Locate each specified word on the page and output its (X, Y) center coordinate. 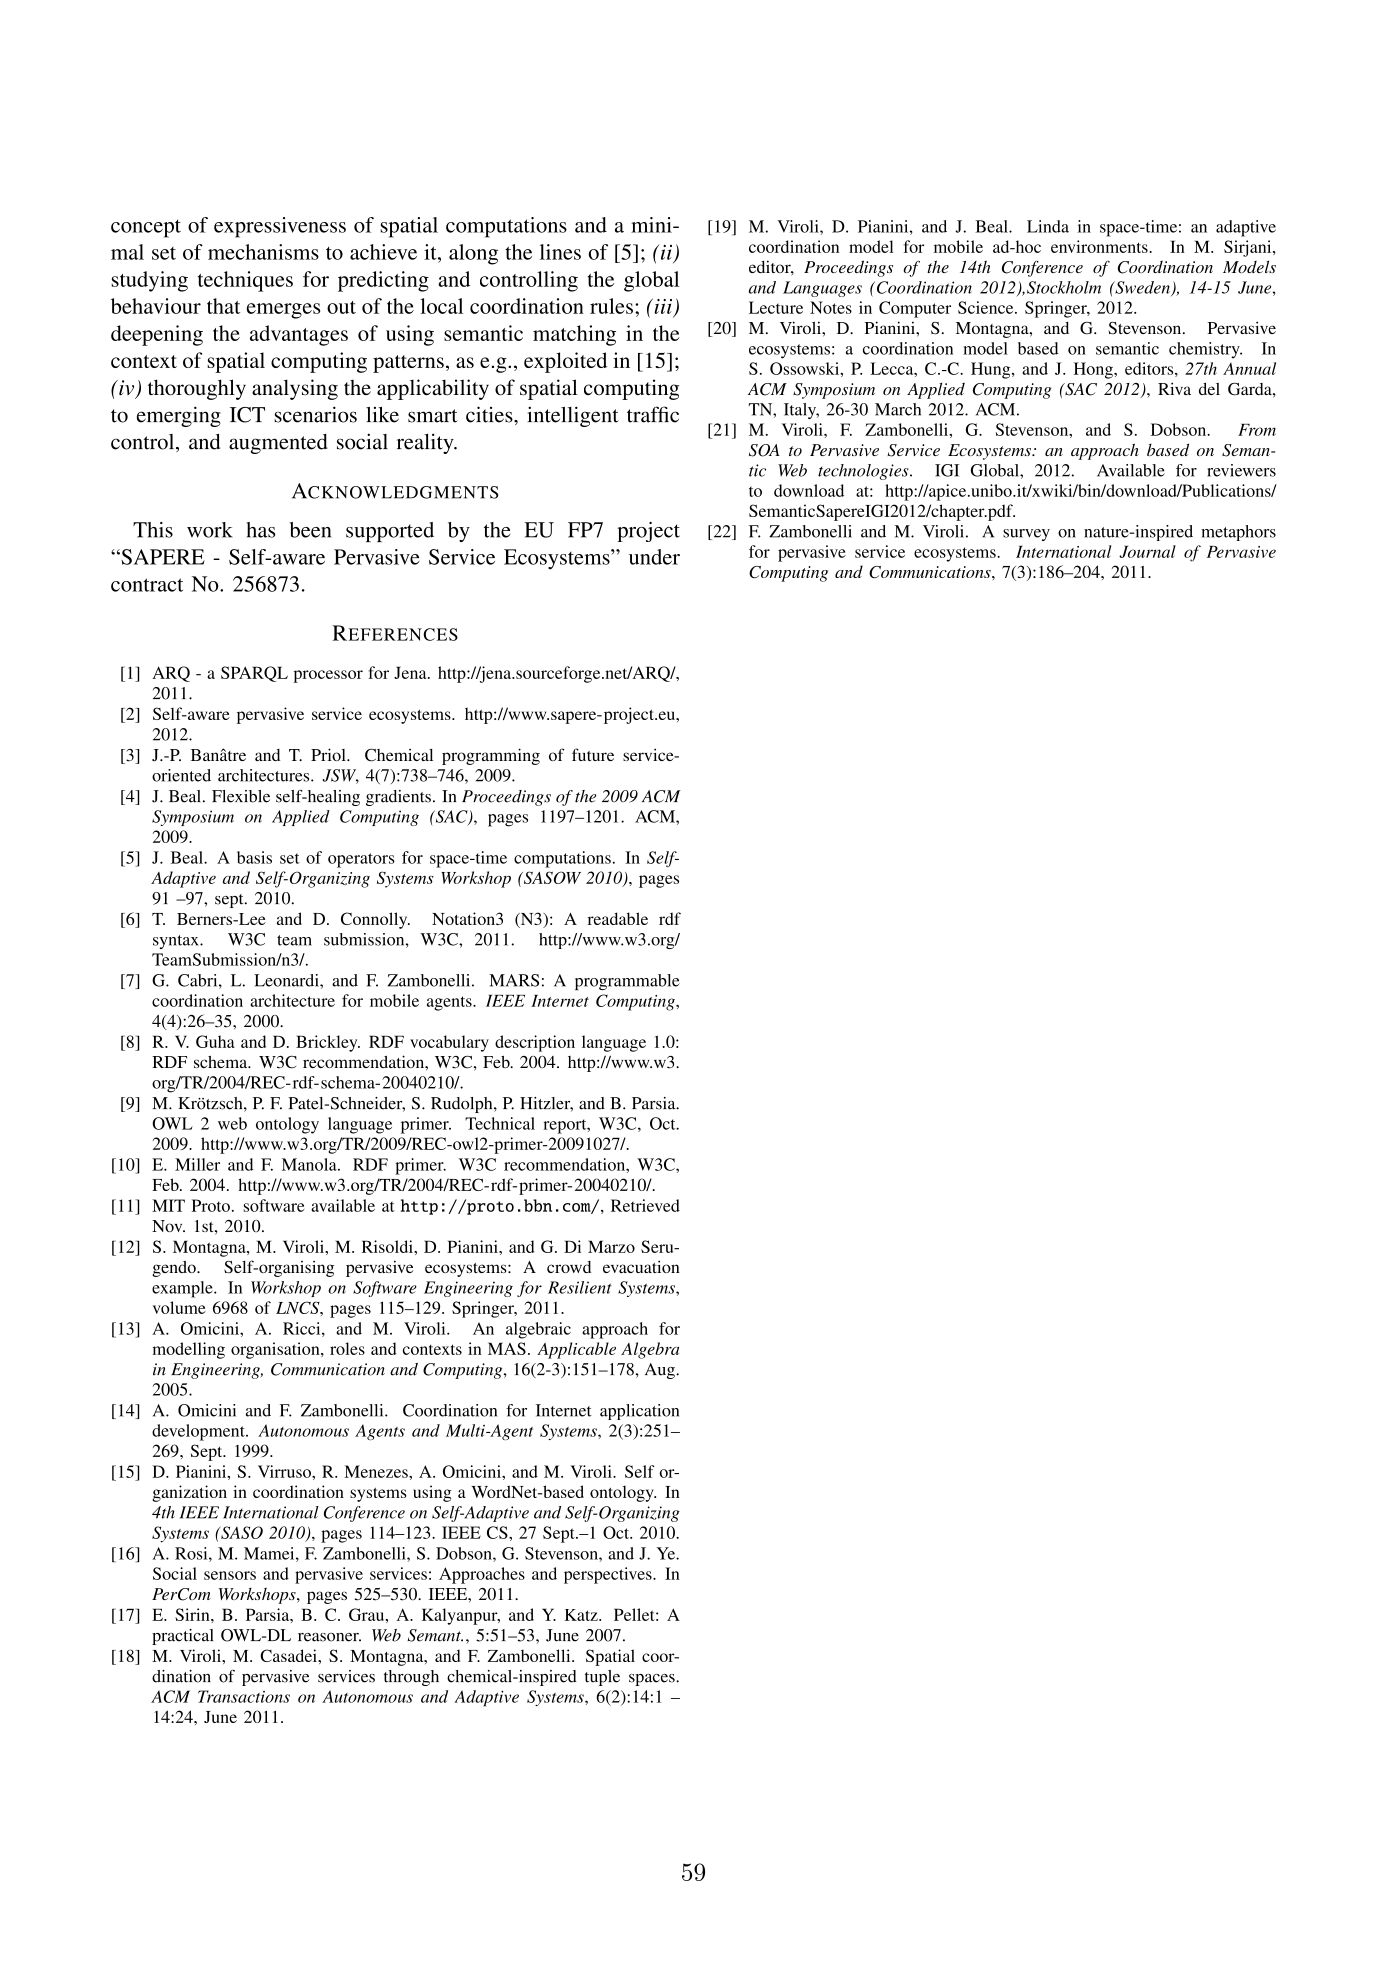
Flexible (241, 796)
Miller (197, 1164)
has (261, 530)
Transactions (244, 1696)
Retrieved (645, 1205)
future (593, 754)
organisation (276, 1350)
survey (1026, 535)
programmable (627, 982)
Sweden (1142, 288)
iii (663, 307)
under (654, 557)
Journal (1147, 551)
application (639, 1412)
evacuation (641, 1266)
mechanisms (263, 252)
